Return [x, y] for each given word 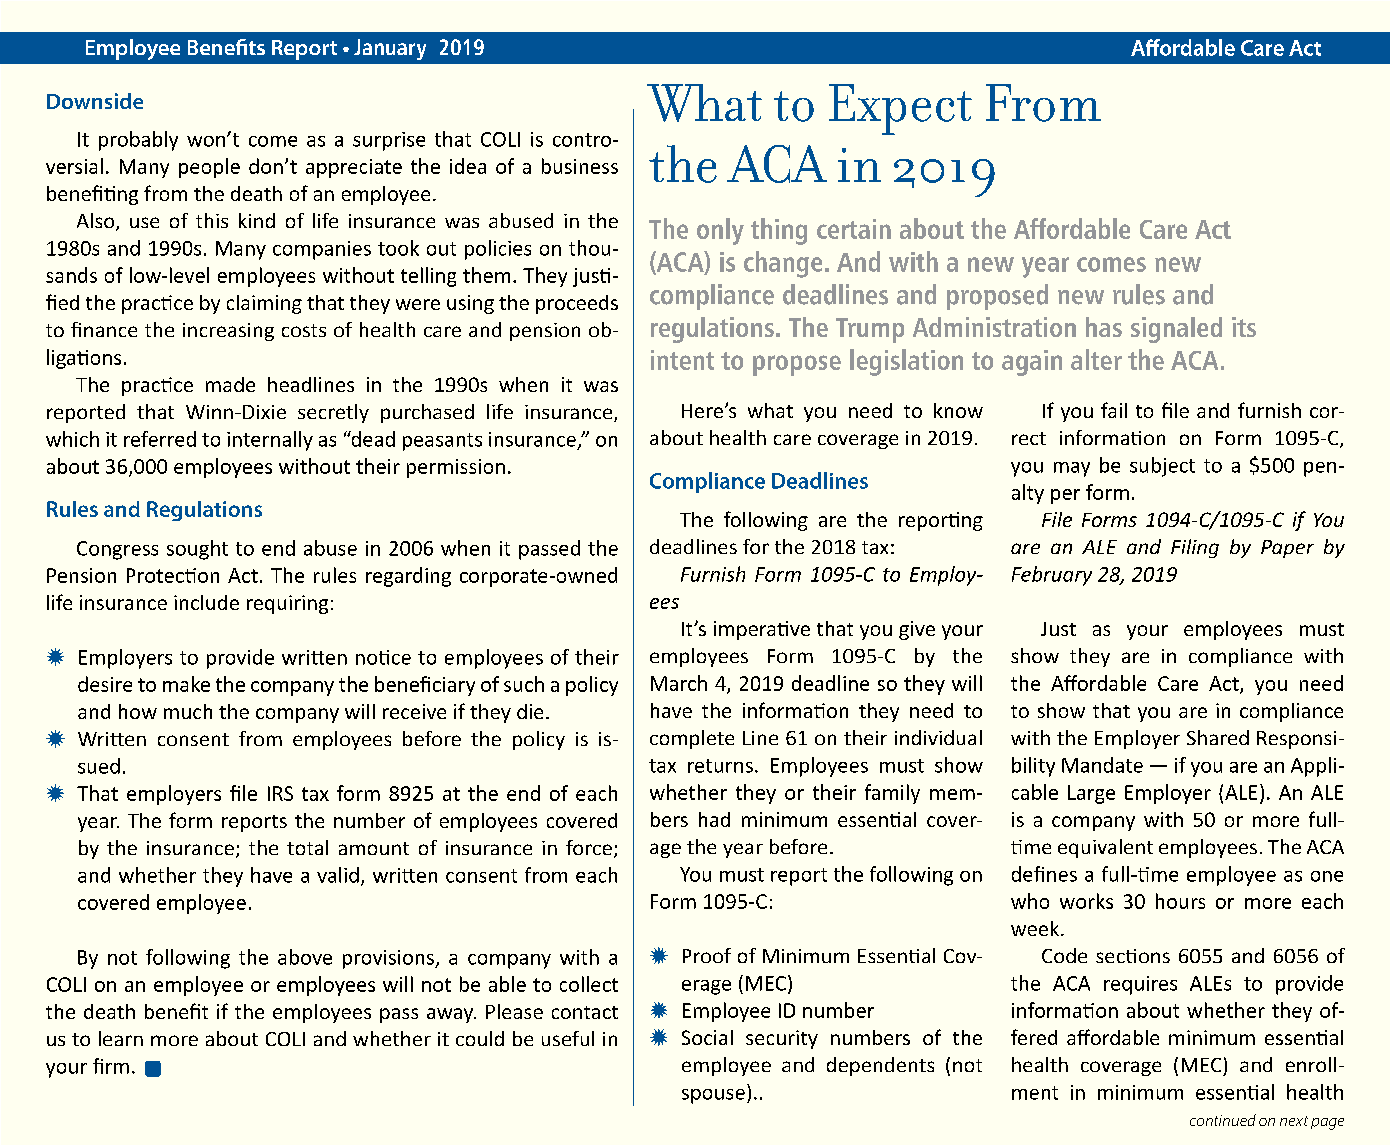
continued [1223, 1120]
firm [111, 1066]
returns [720, 766]
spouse [713, 1096]
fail [1114, 410]
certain [854, 229]
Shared [1218, 737]
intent [682, 360]
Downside [95, 101]
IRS [280, 793]
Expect [900, 109]
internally [270, 441]
